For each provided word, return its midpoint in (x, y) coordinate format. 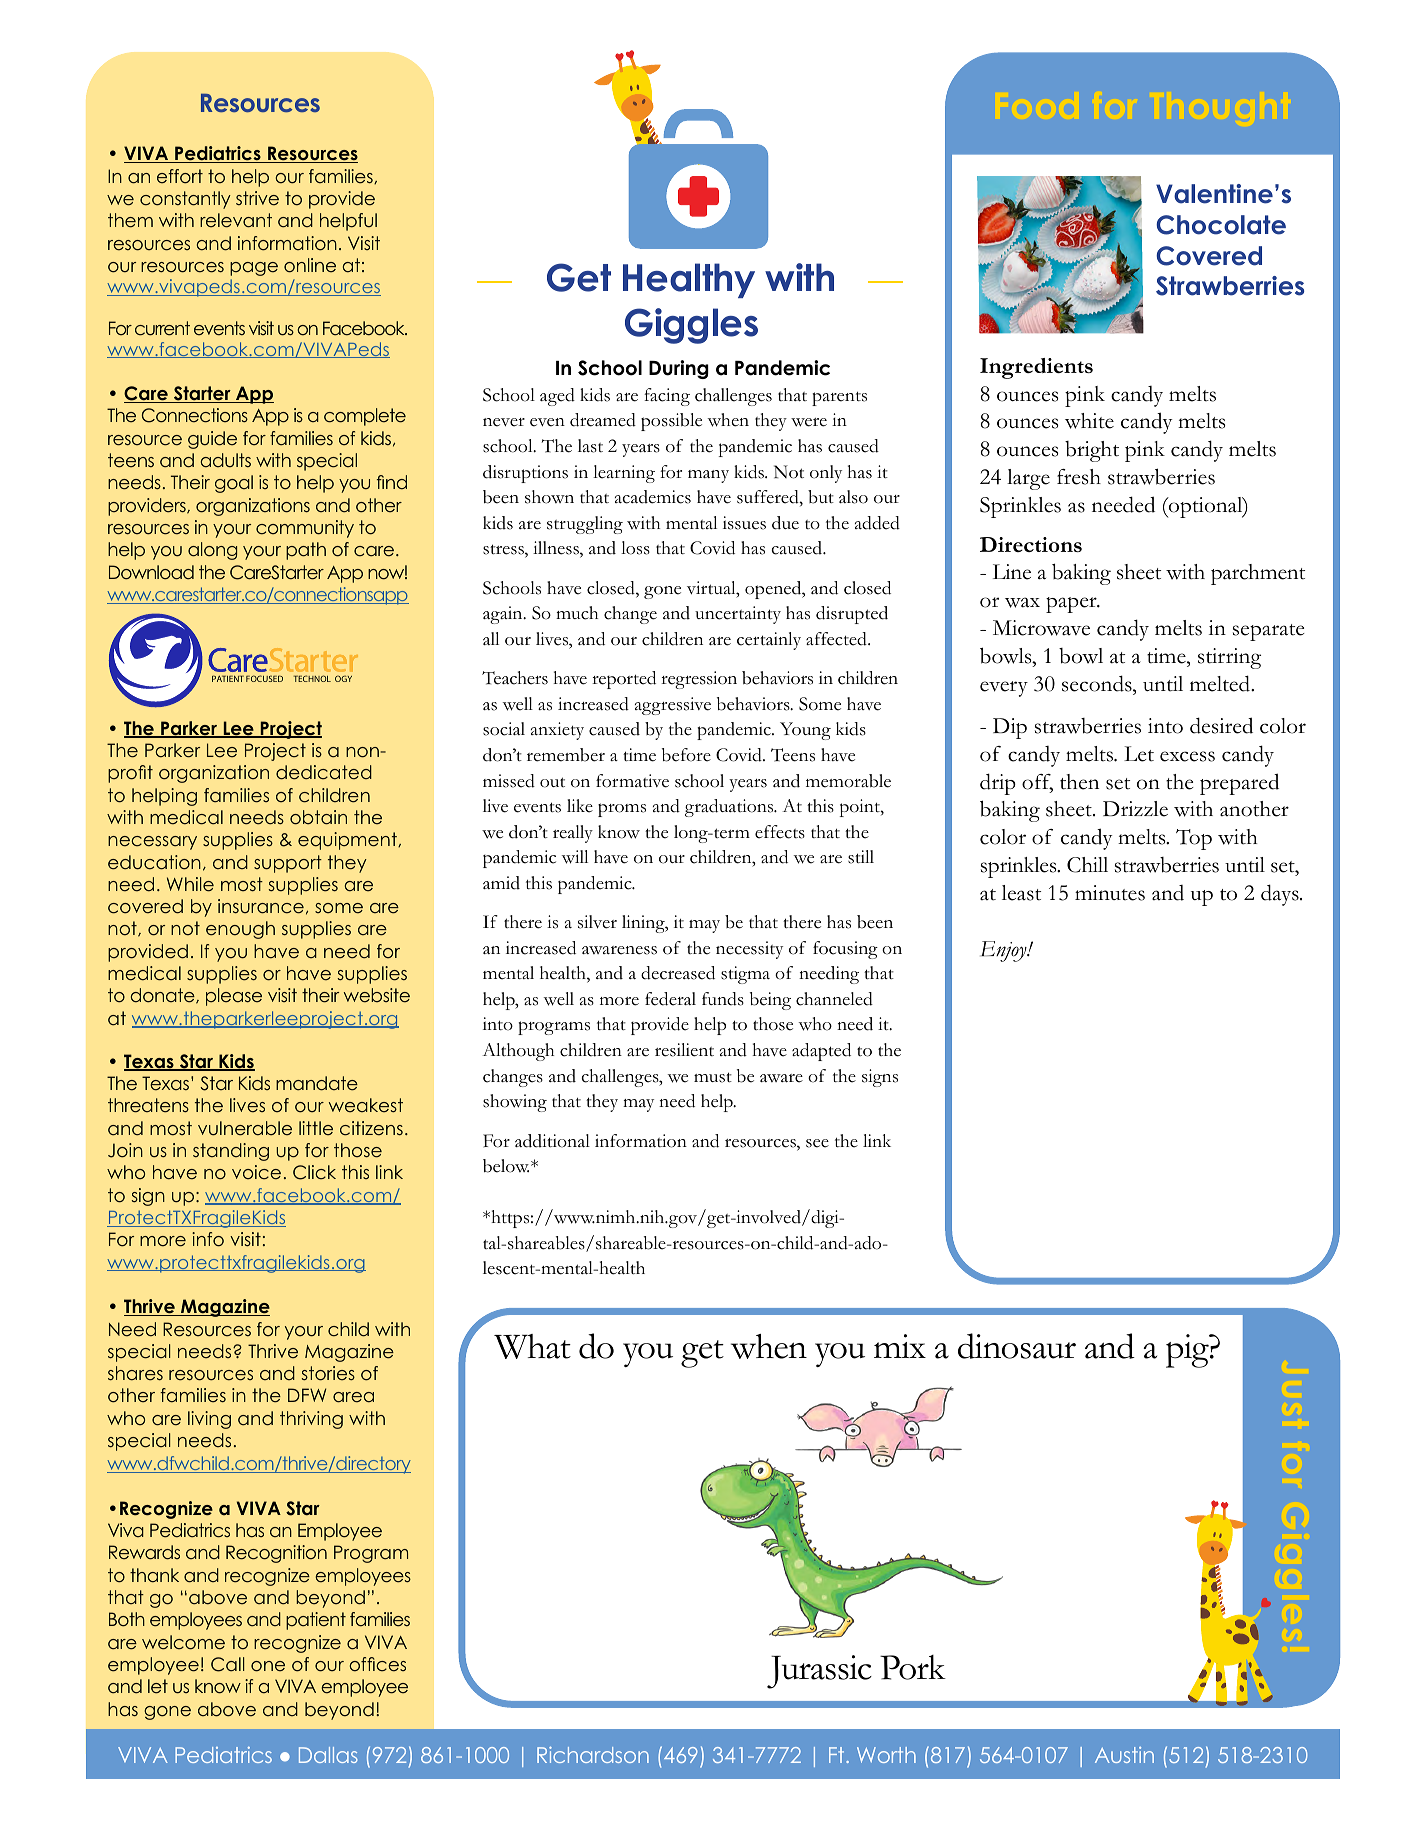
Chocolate (1221, 225)
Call (228, 1664)
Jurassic (819, 1672)
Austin (1124, 1755)
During (679, 369)
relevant (236, 220)
